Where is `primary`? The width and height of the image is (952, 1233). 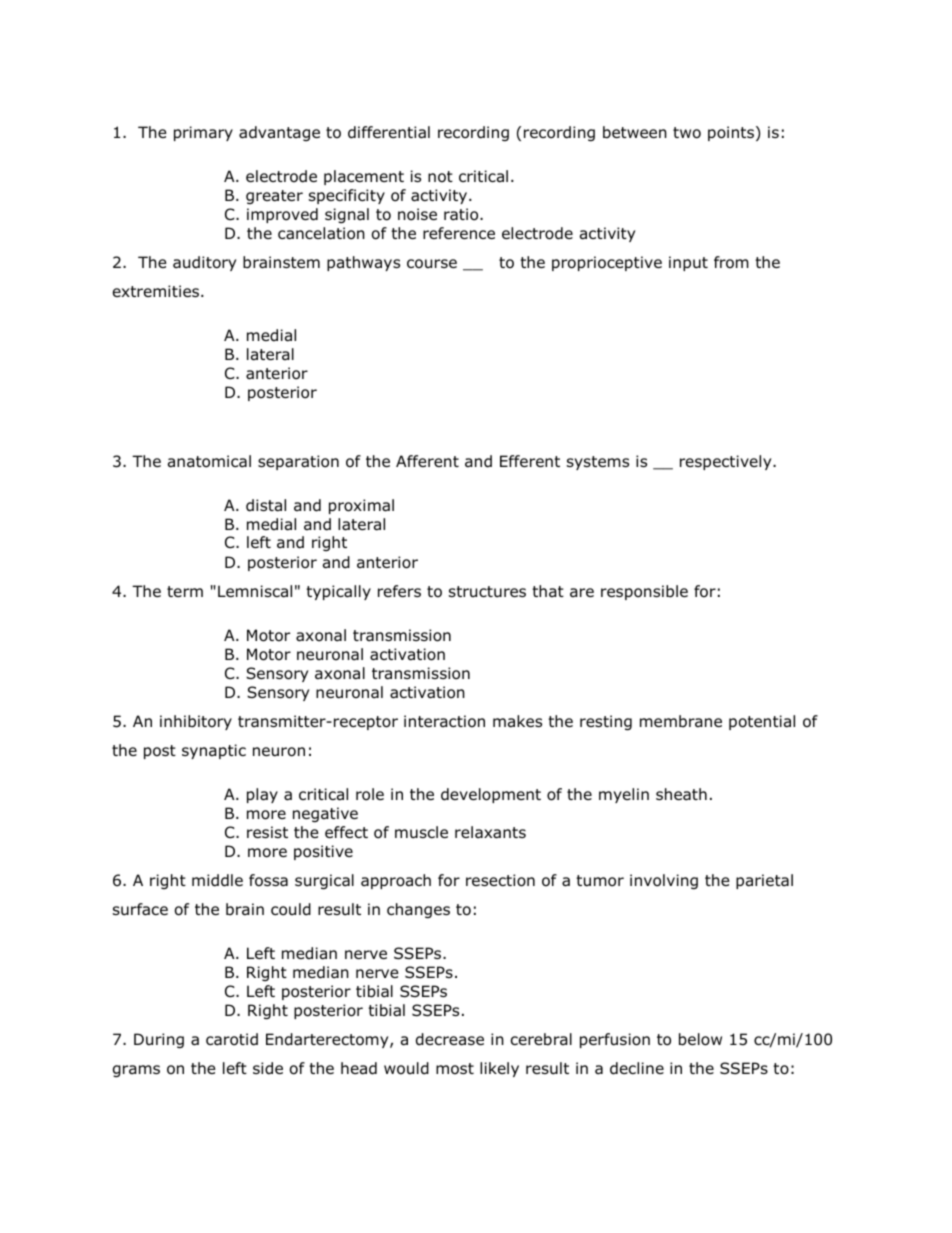
primary is located at coordinates (203, 133).
